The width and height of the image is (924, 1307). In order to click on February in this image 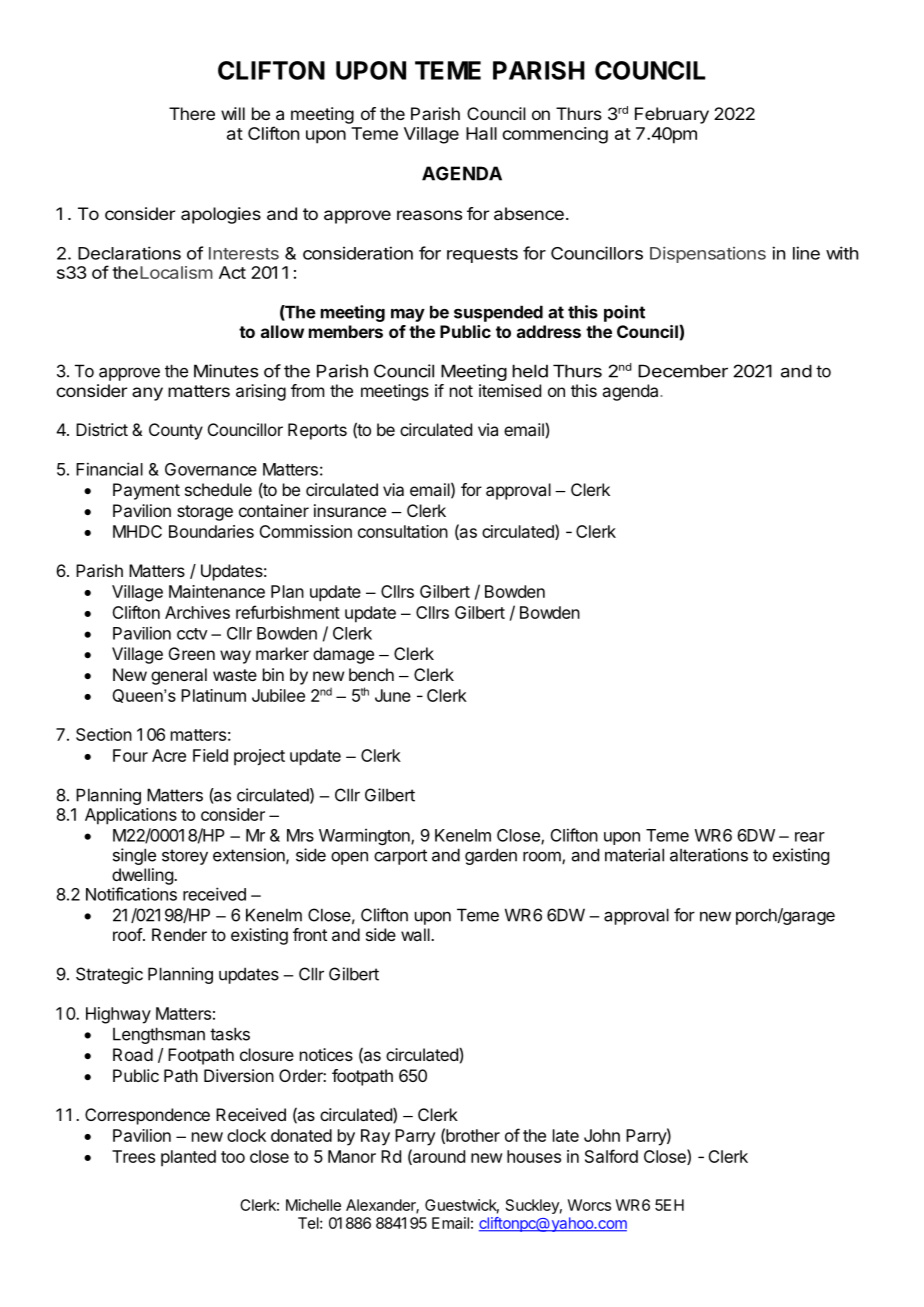, I will do `click(672, 115)`.
